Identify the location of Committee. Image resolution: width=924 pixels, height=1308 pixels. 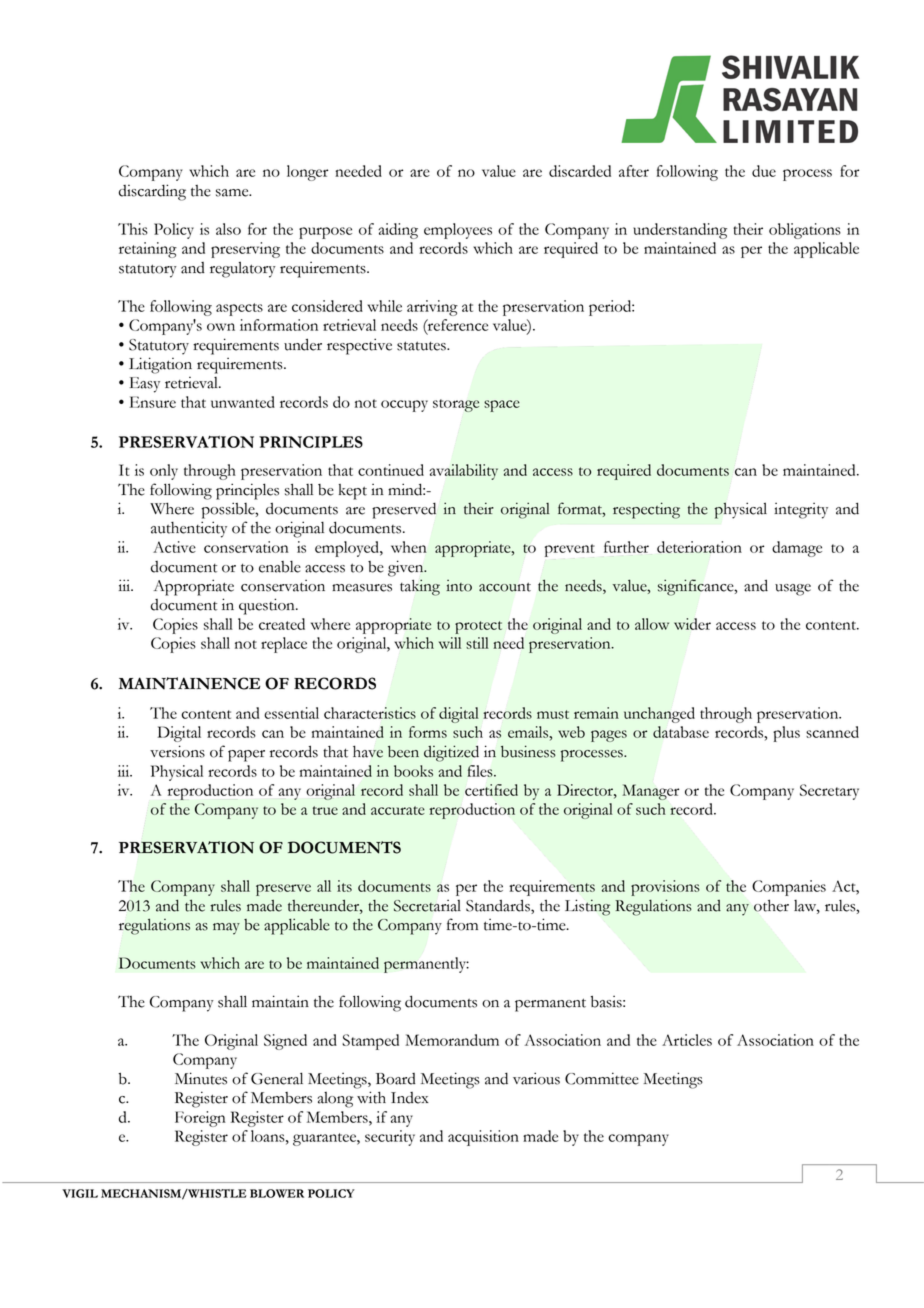
(602, 1078).
